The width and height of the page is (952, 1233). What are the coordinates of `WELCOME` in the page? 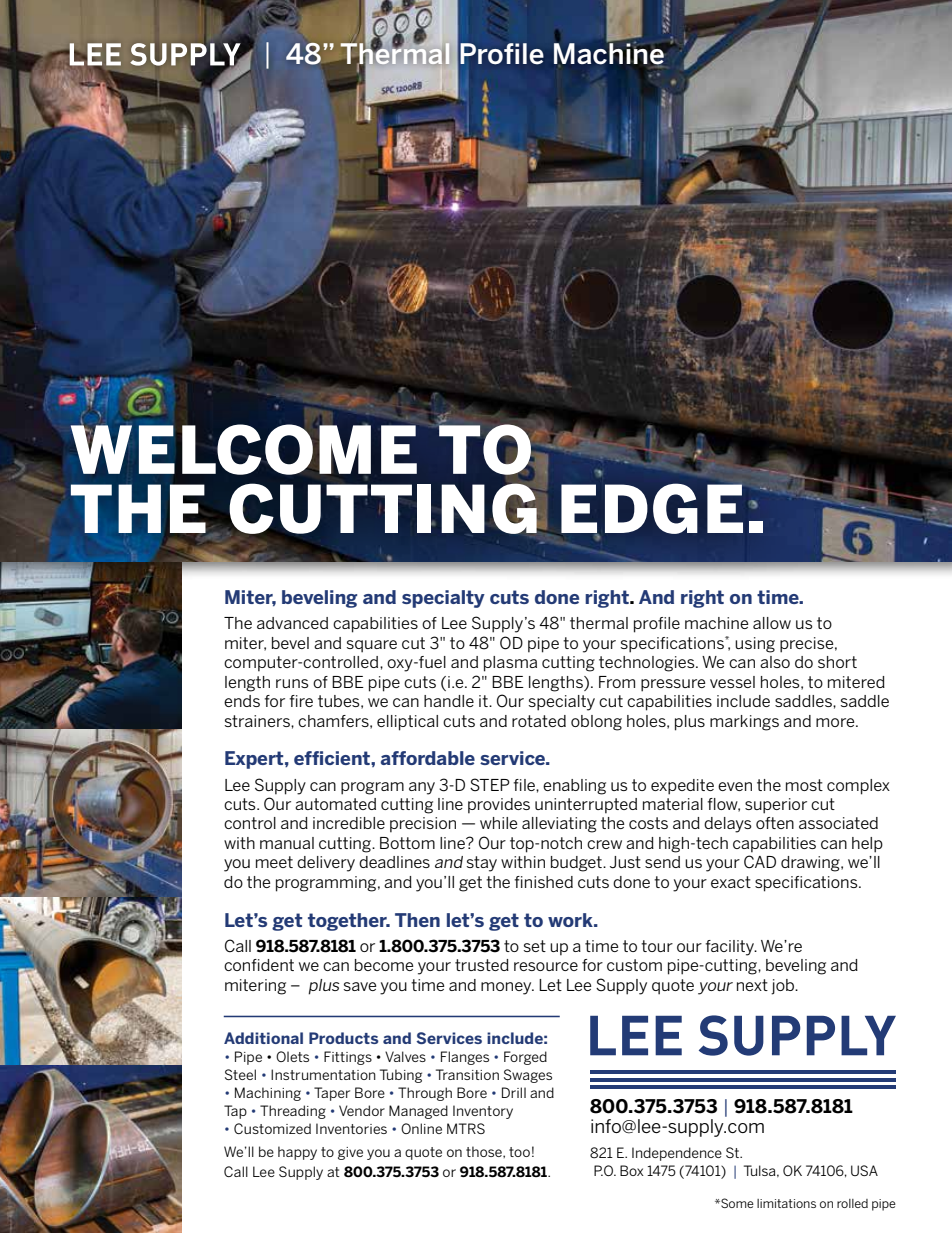 It's located at (243, 448).
